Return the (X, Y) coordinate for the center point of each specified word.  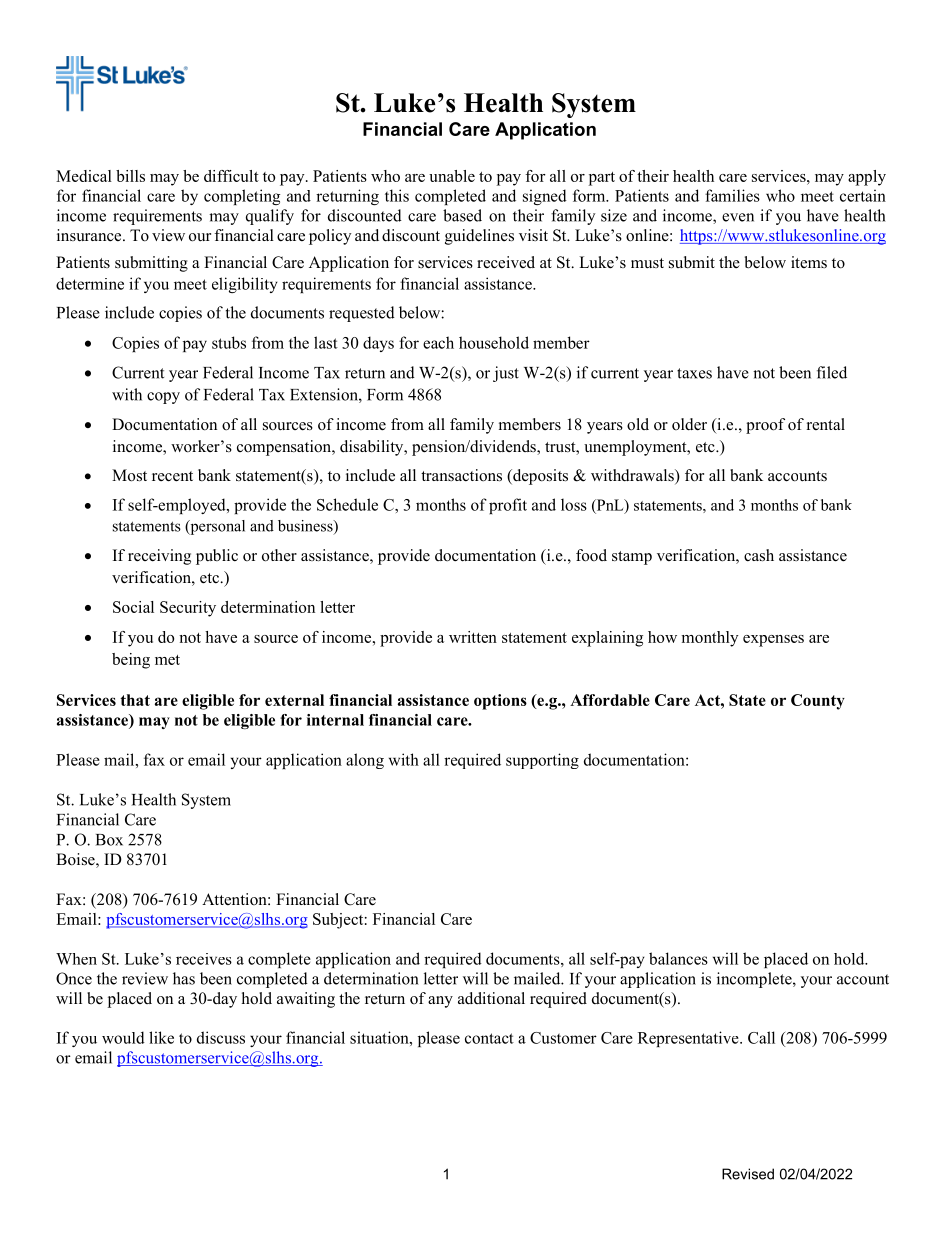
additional (491, 998)
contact (489, 1038)
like (161, 1037)
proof (765, 426)
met (167, 660)
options (500, 702)
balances (678, 958)
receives (204, 959)
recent (172, 476)
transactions (461, 475)
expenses (773, 641)
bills (130, 176)
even (738, 217)
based (462, 215)
